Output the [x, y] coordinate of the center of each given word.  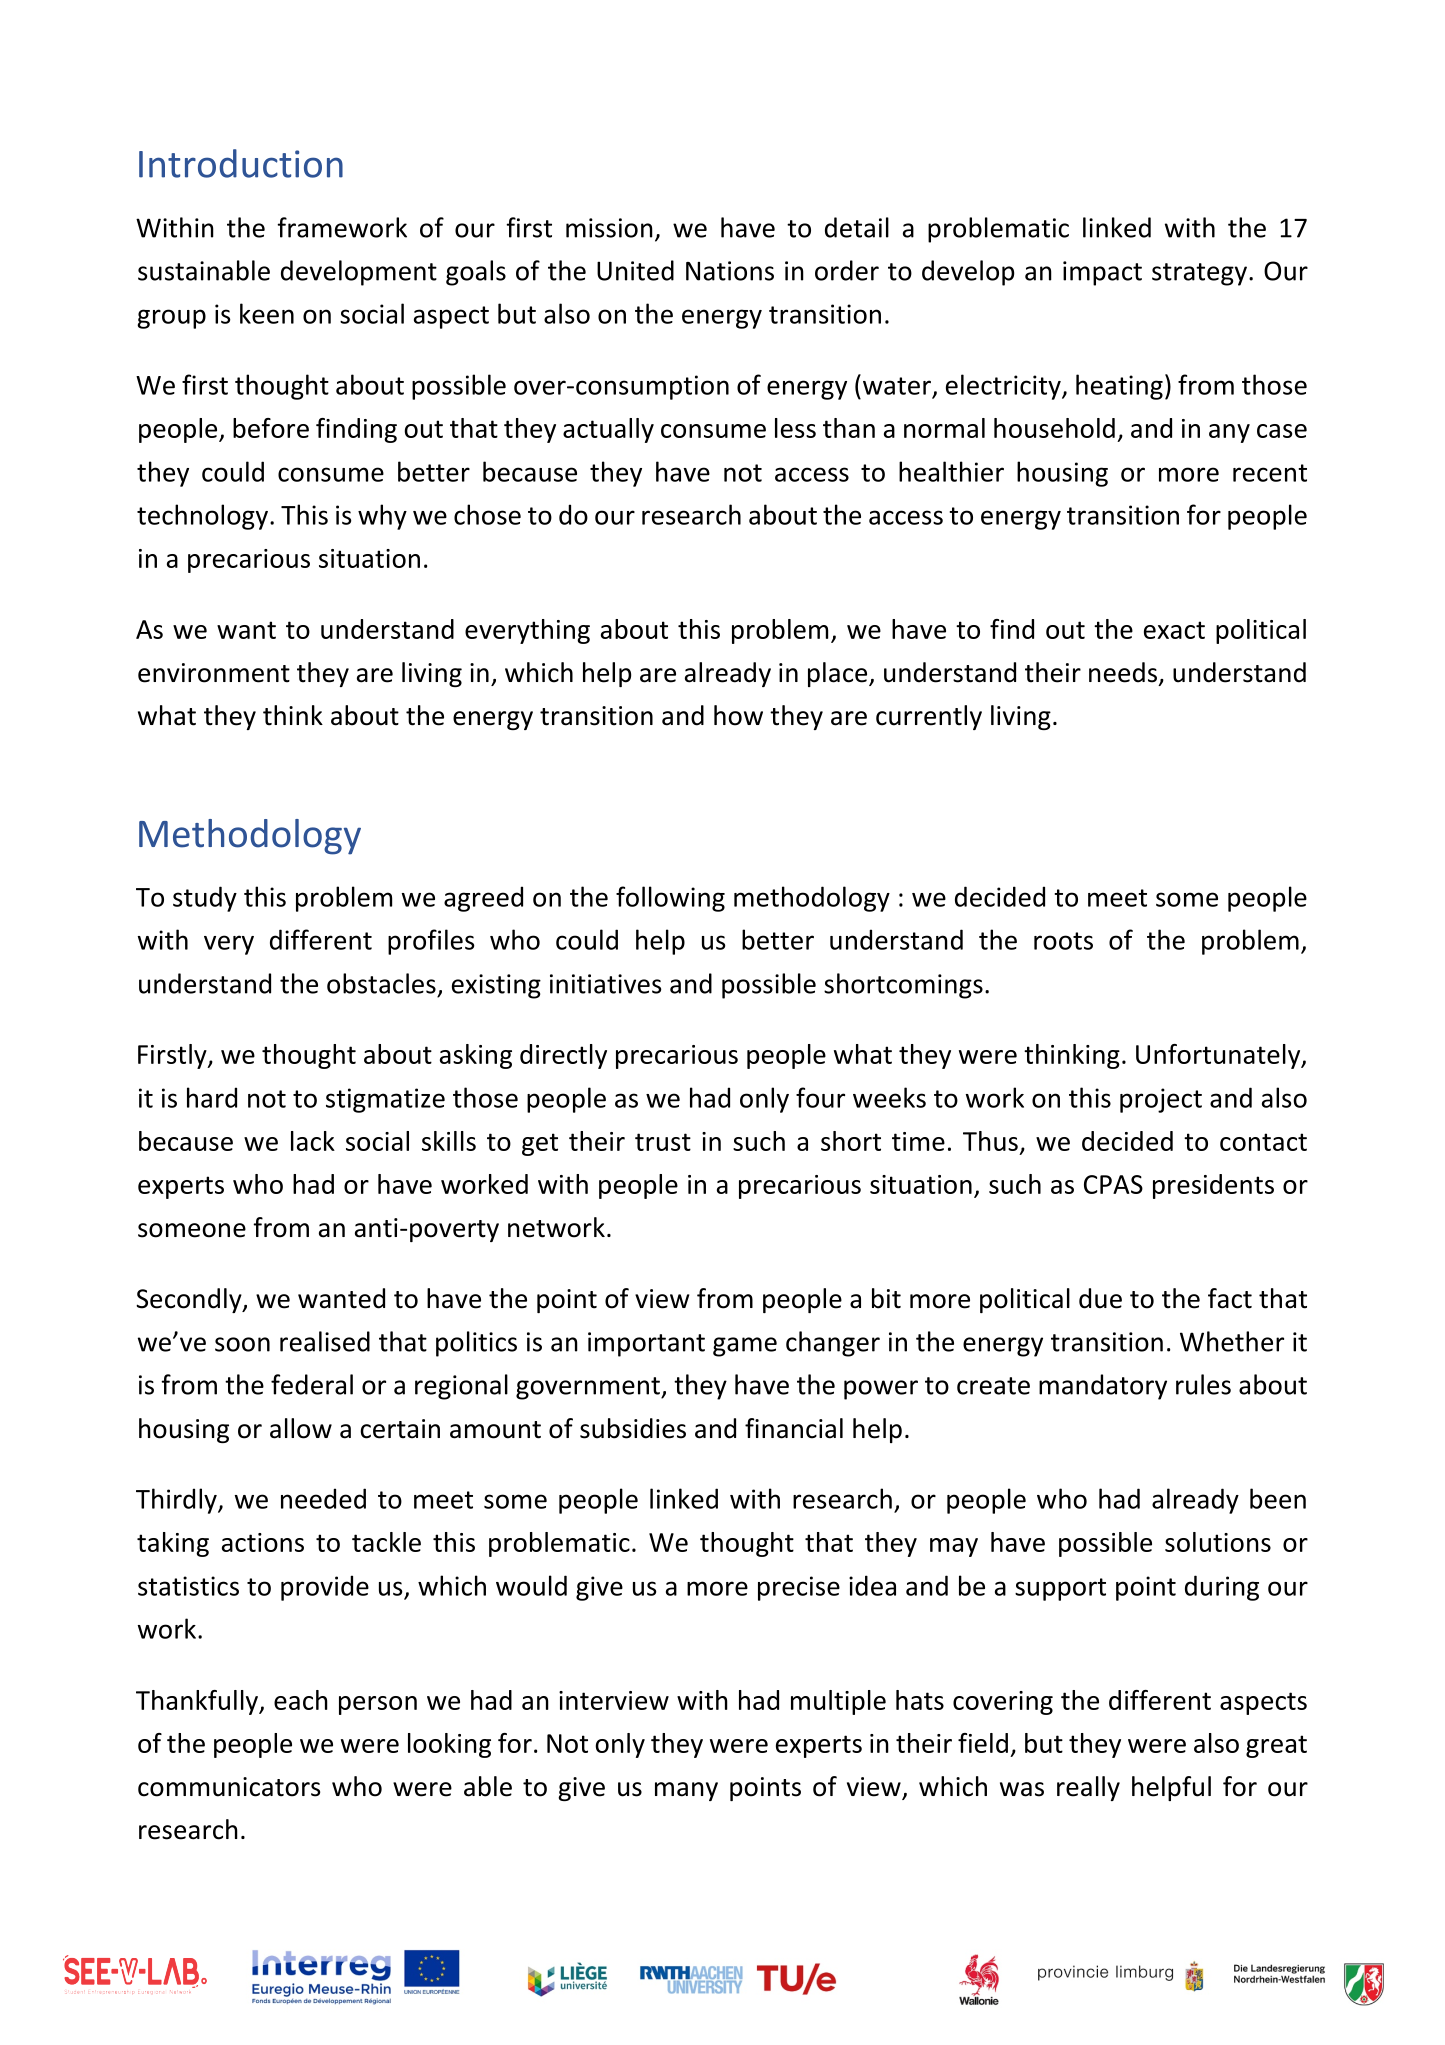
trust [663, 1142]
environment [214, 673]
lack [313, 1141]
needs [1123, 672]
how [738, 715]
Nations [730, 271]
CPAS [1113, 1184]
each [301, 1700]
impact [1102, 273]
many [686, 1791]
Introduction [241, 163]
